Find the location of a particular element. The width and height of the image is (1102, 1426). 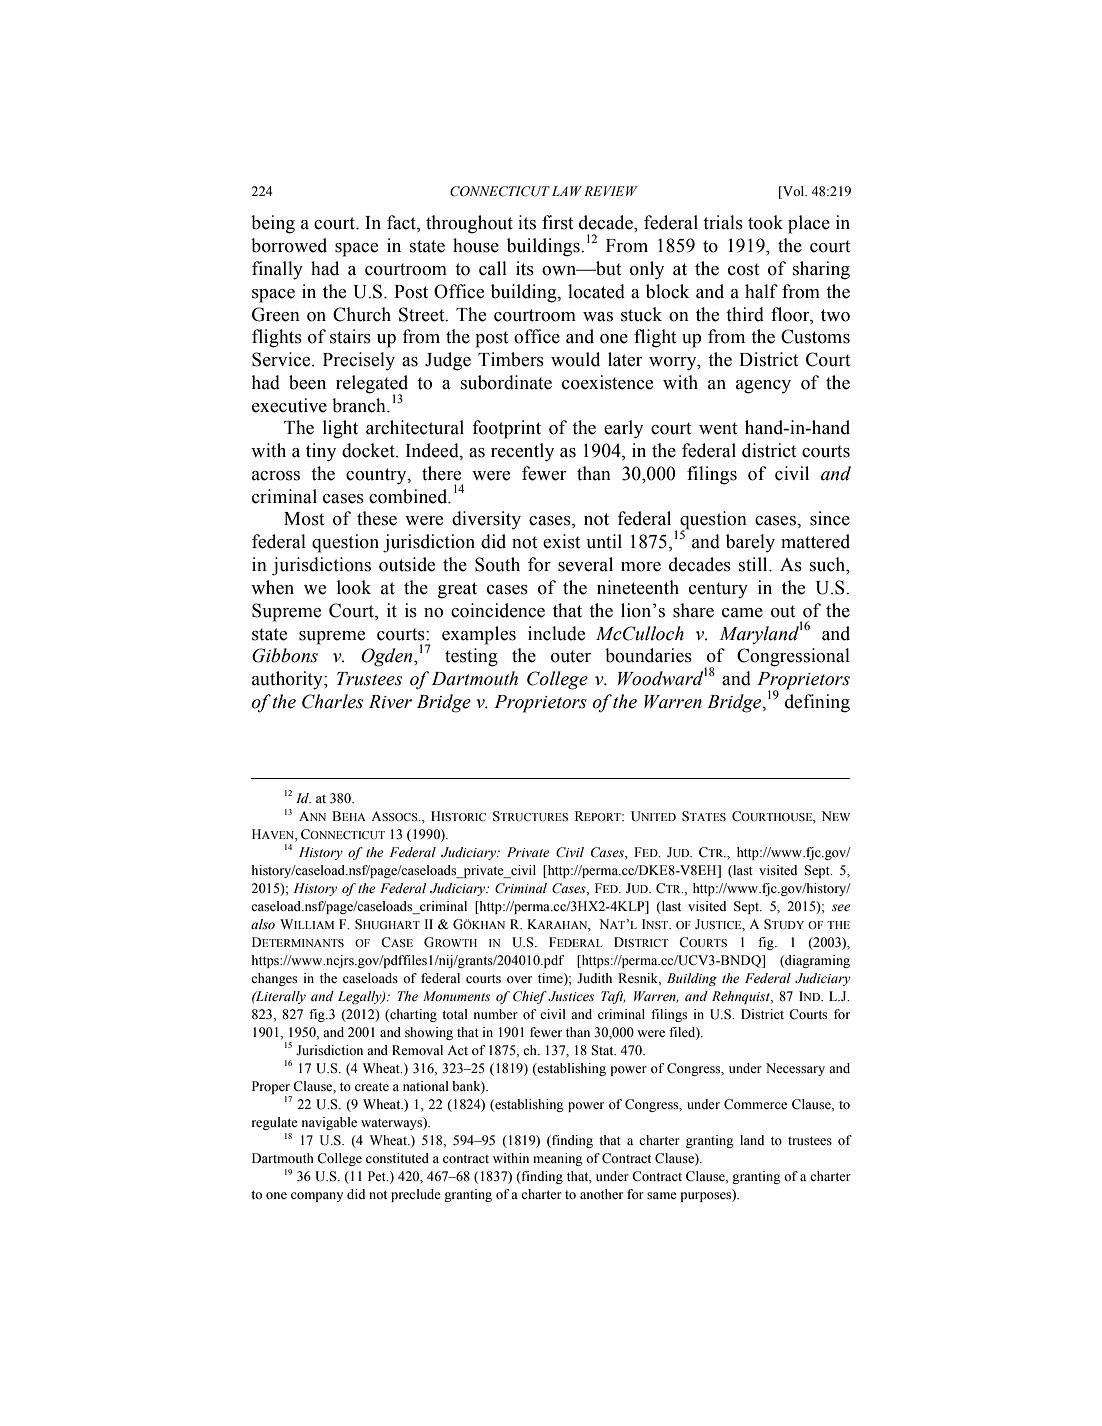

over is located at coordinates (519, 979).
